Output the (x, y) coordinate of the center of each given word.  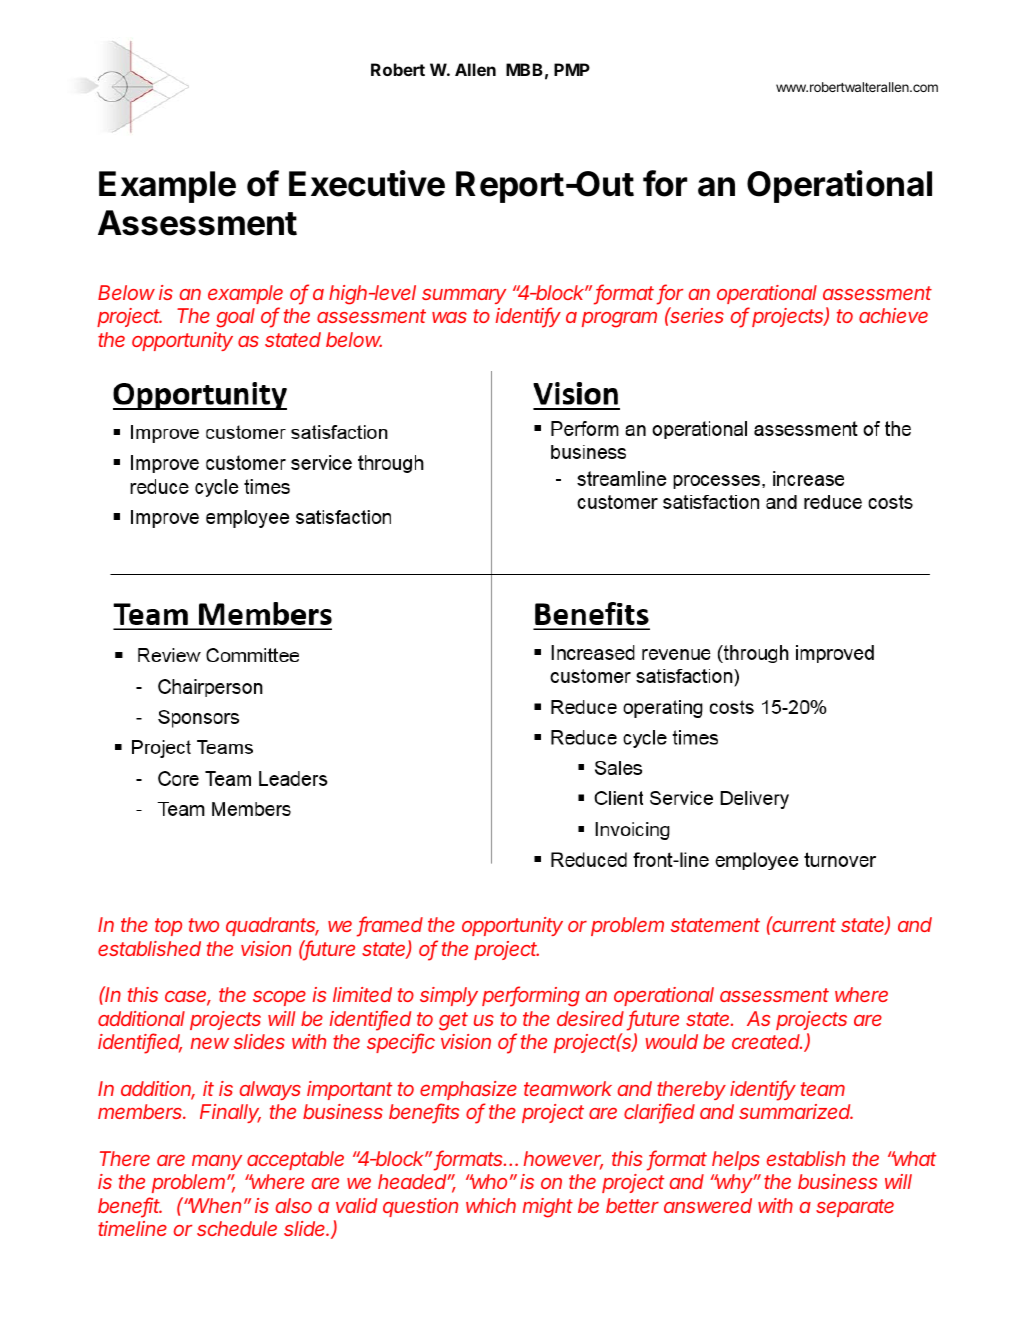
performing (531, 996)
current (803, 924)
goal (235, 318)
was (449, 317)
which (491, 1205)
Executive (367, 183)
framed (390, 926)
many (217, 1162)
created (767, 1041)
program (619, 320)
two (204, 925)
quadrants (272, 926)
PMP (572, 69)
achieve (893, 315)
